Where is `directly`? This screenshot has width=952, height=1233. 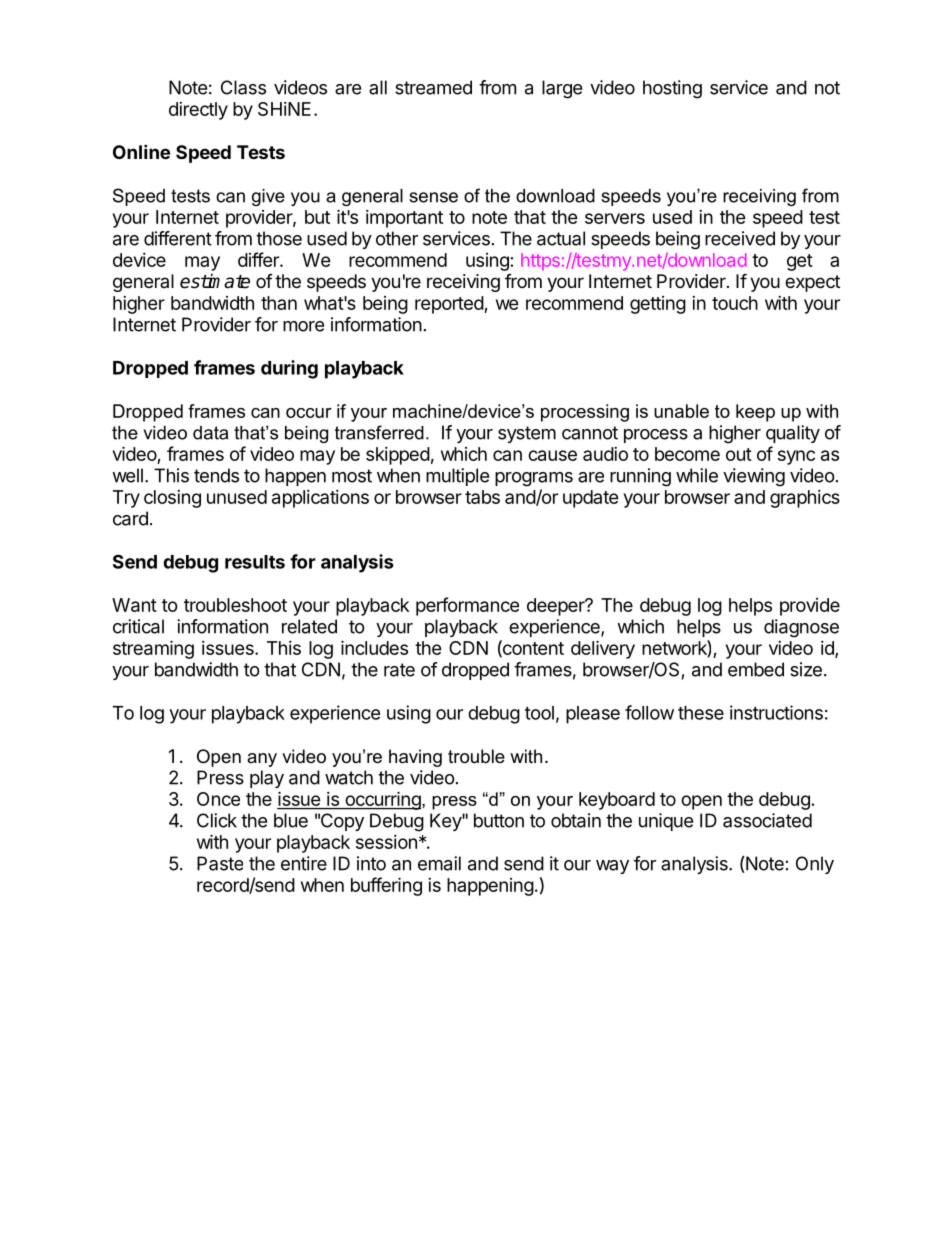 directly is located at coordinates (198, 111).
